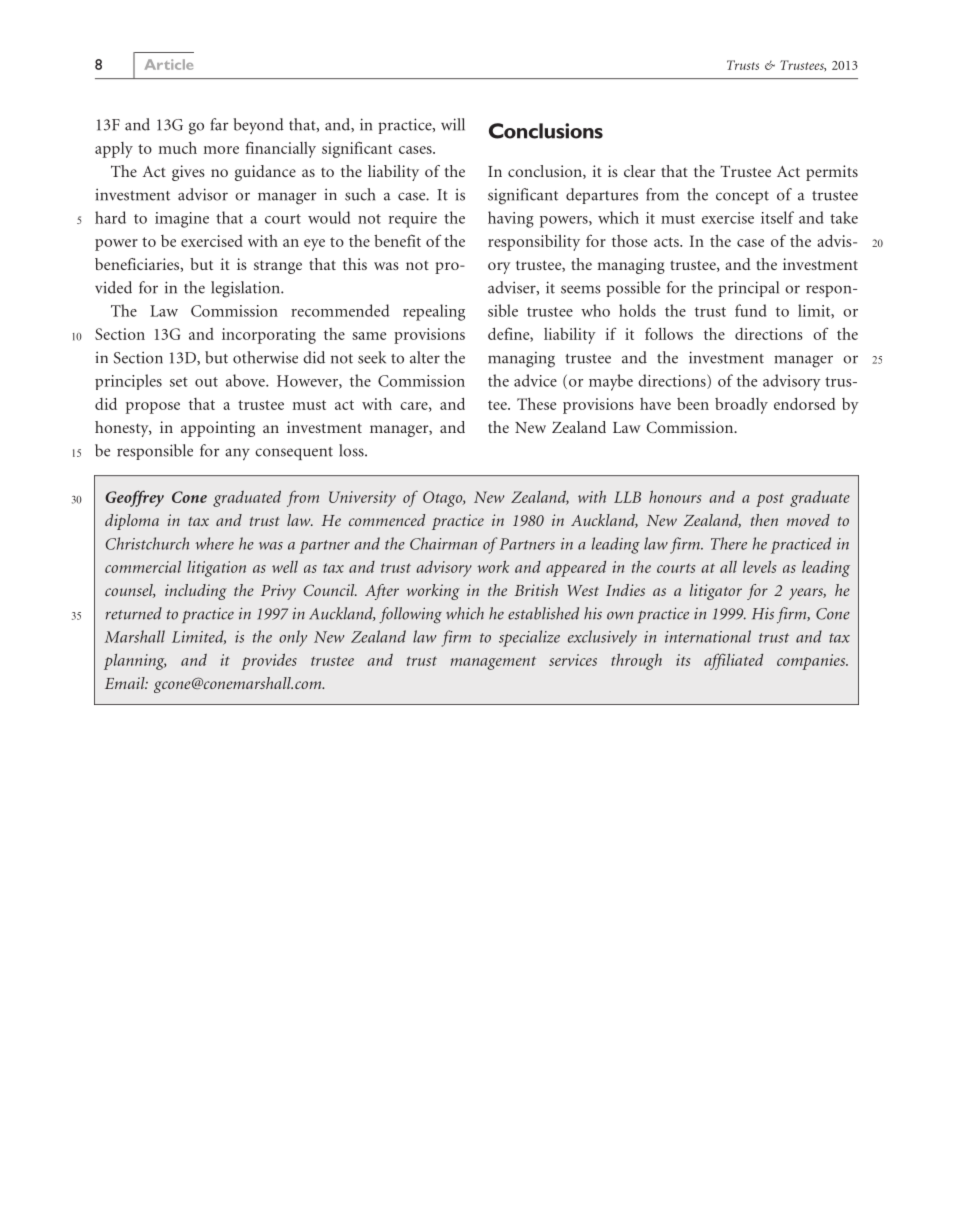 This image has width=953, height=1232. Describe the element at coordinates (832, 173) in the image. I see `permits` at that location.
